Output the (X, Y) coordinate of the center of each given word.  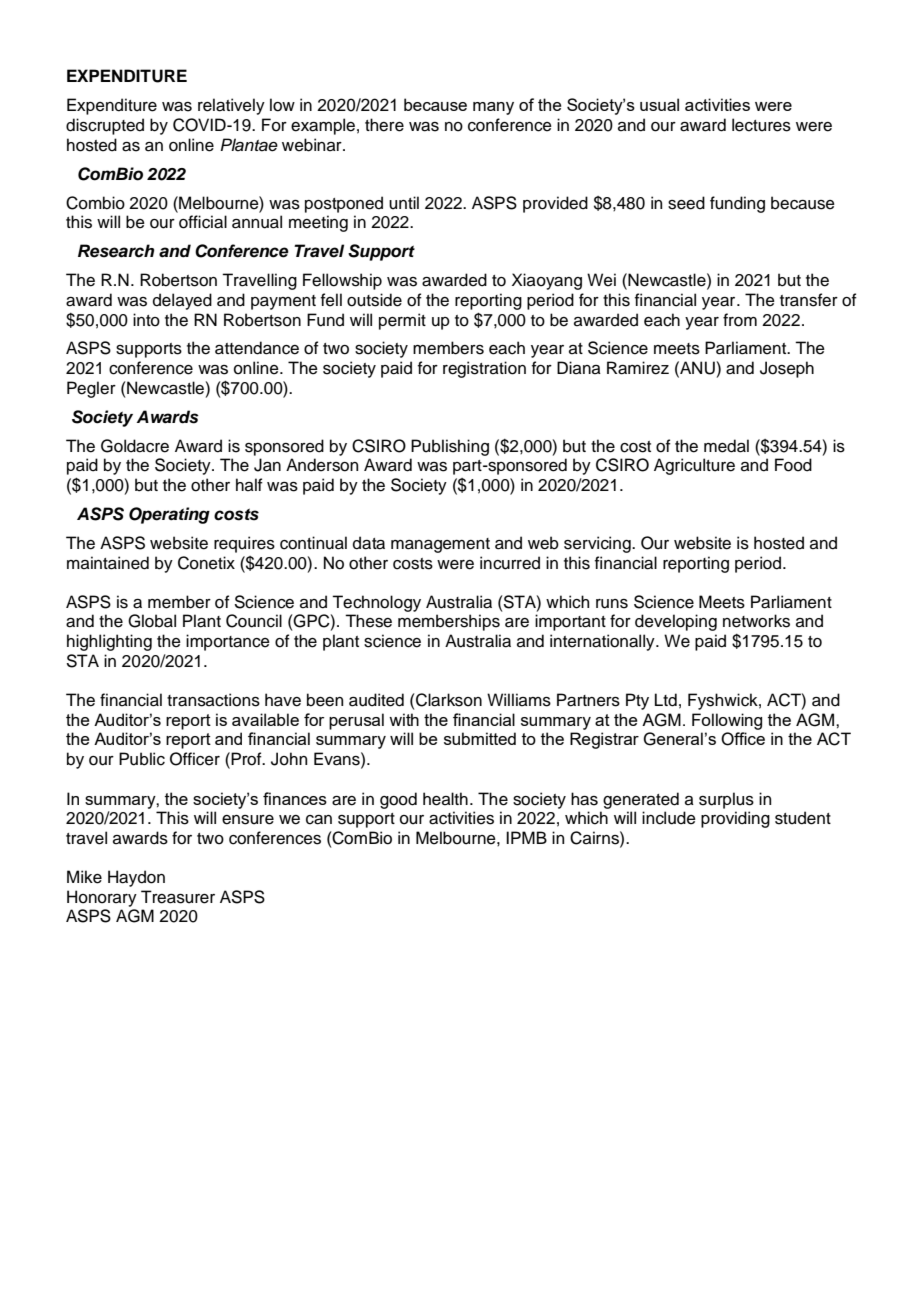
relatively (231, 106)
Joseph (787, 369)
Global (152, 621)
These (368, 621)
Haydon (136, 878)
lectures (761, 125)
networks (756, 621)
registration (484, 369)
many (493, 108)
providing (735, 819)
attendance (257, 348)
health (445, 799)
